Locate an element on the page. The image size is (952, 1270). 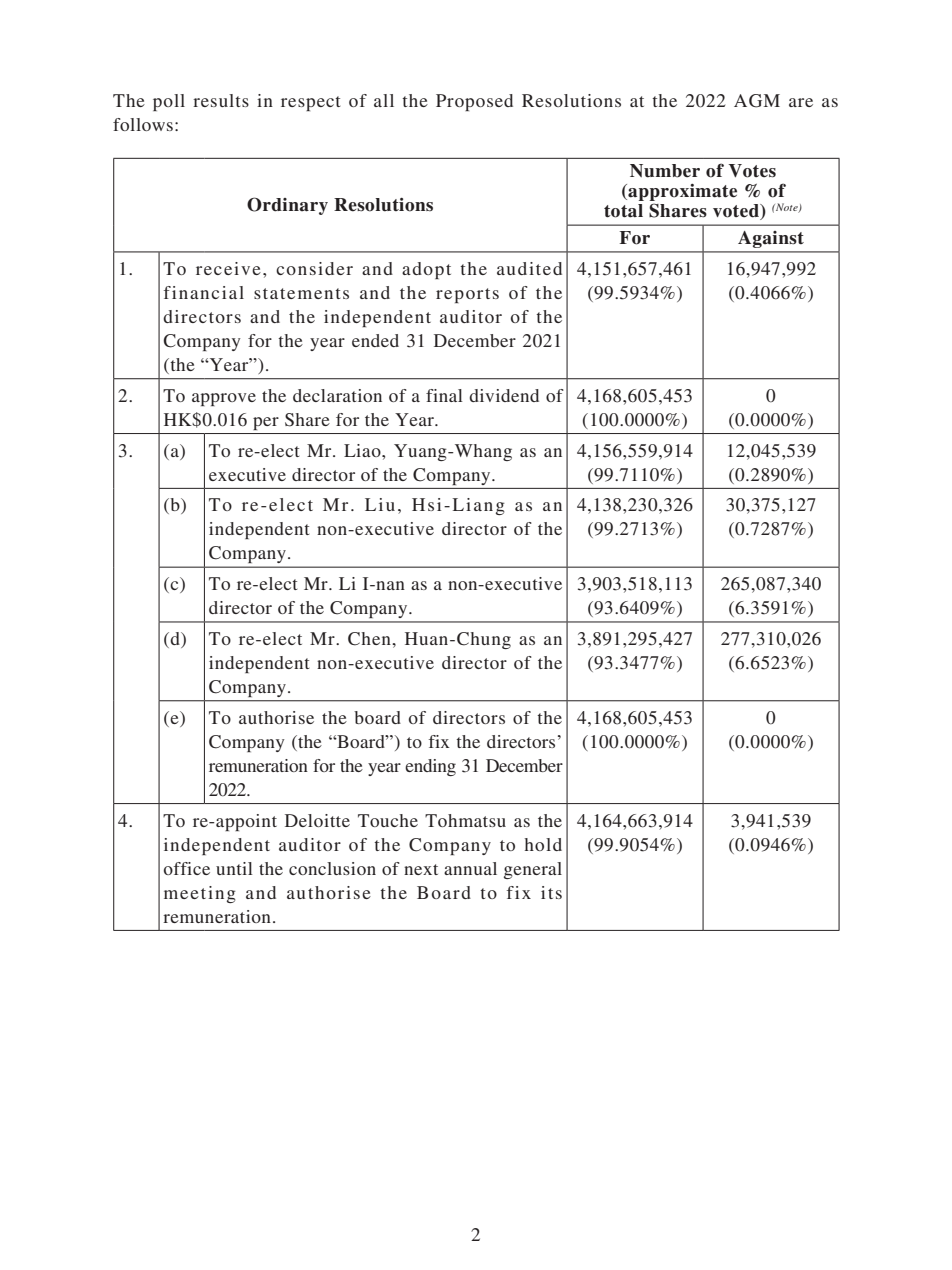
ending is located at coordinates (430, 767).
